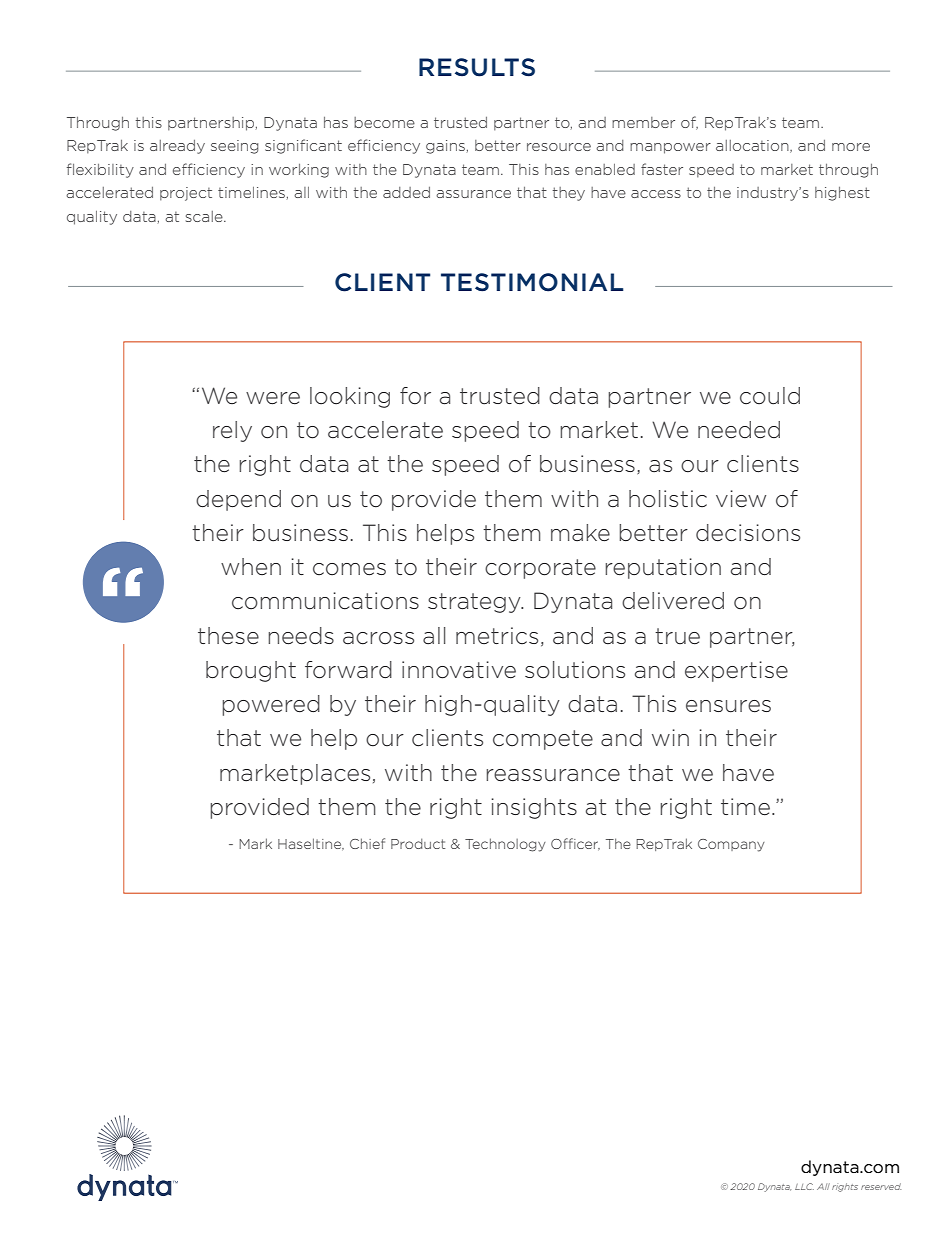 The height and width of the image is (1233, 952). What do you see at coordinates (177, 147) in the image?
I see `already` at bounding box center [177, 147].
